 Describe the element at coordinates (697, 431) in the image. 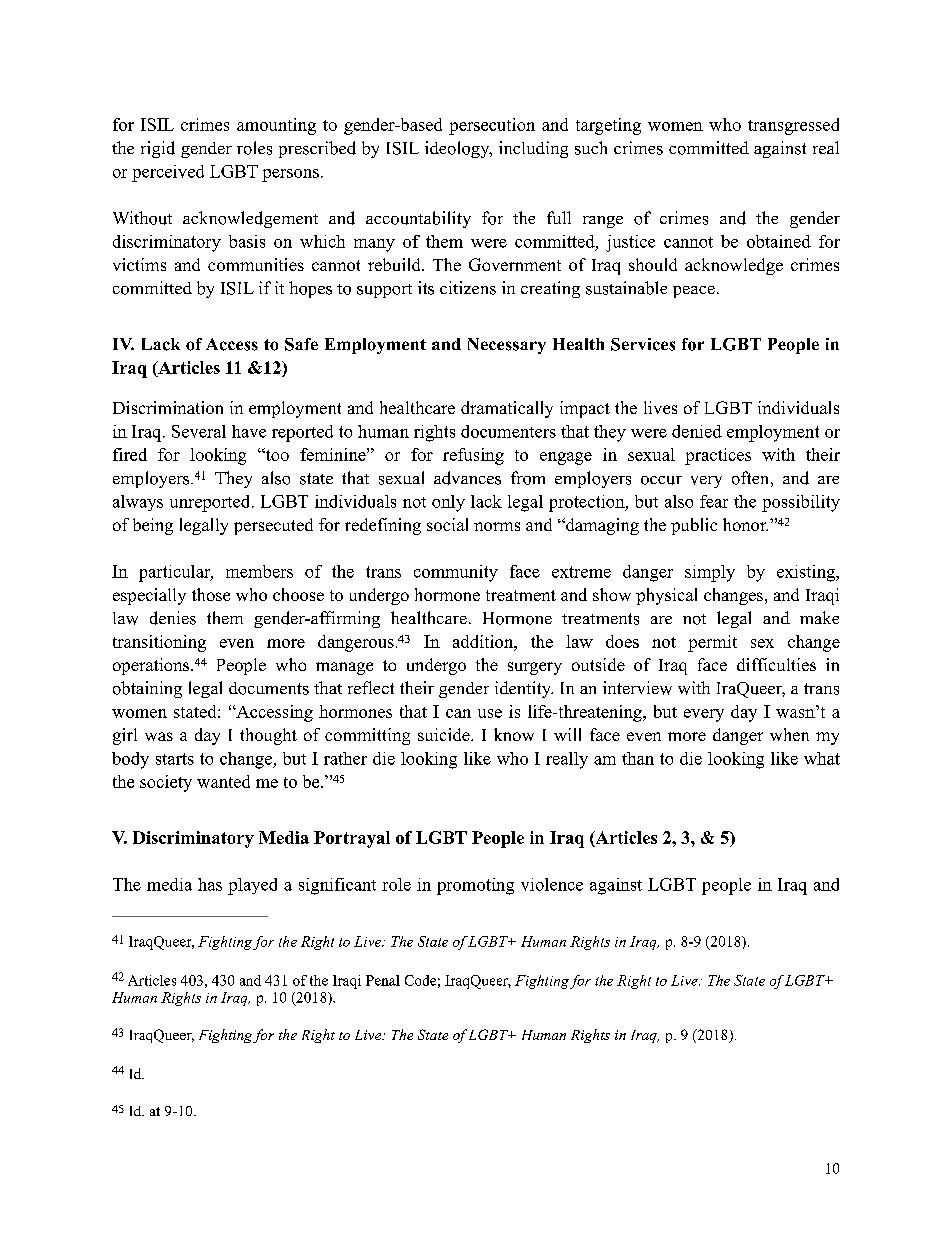

I see `denied` at that location.
